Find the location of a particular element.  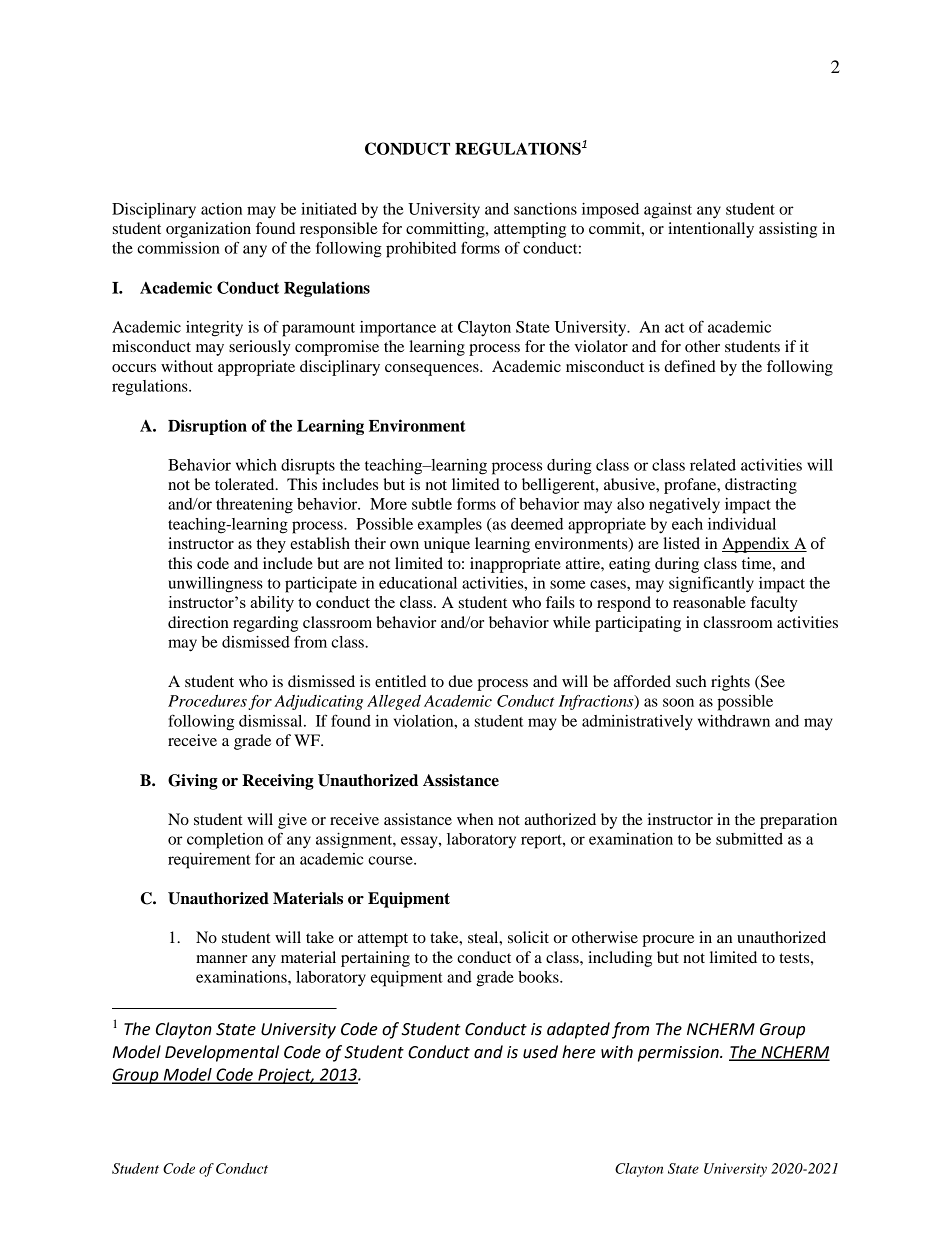

Developmental is located at coordinates (222, 1053).
